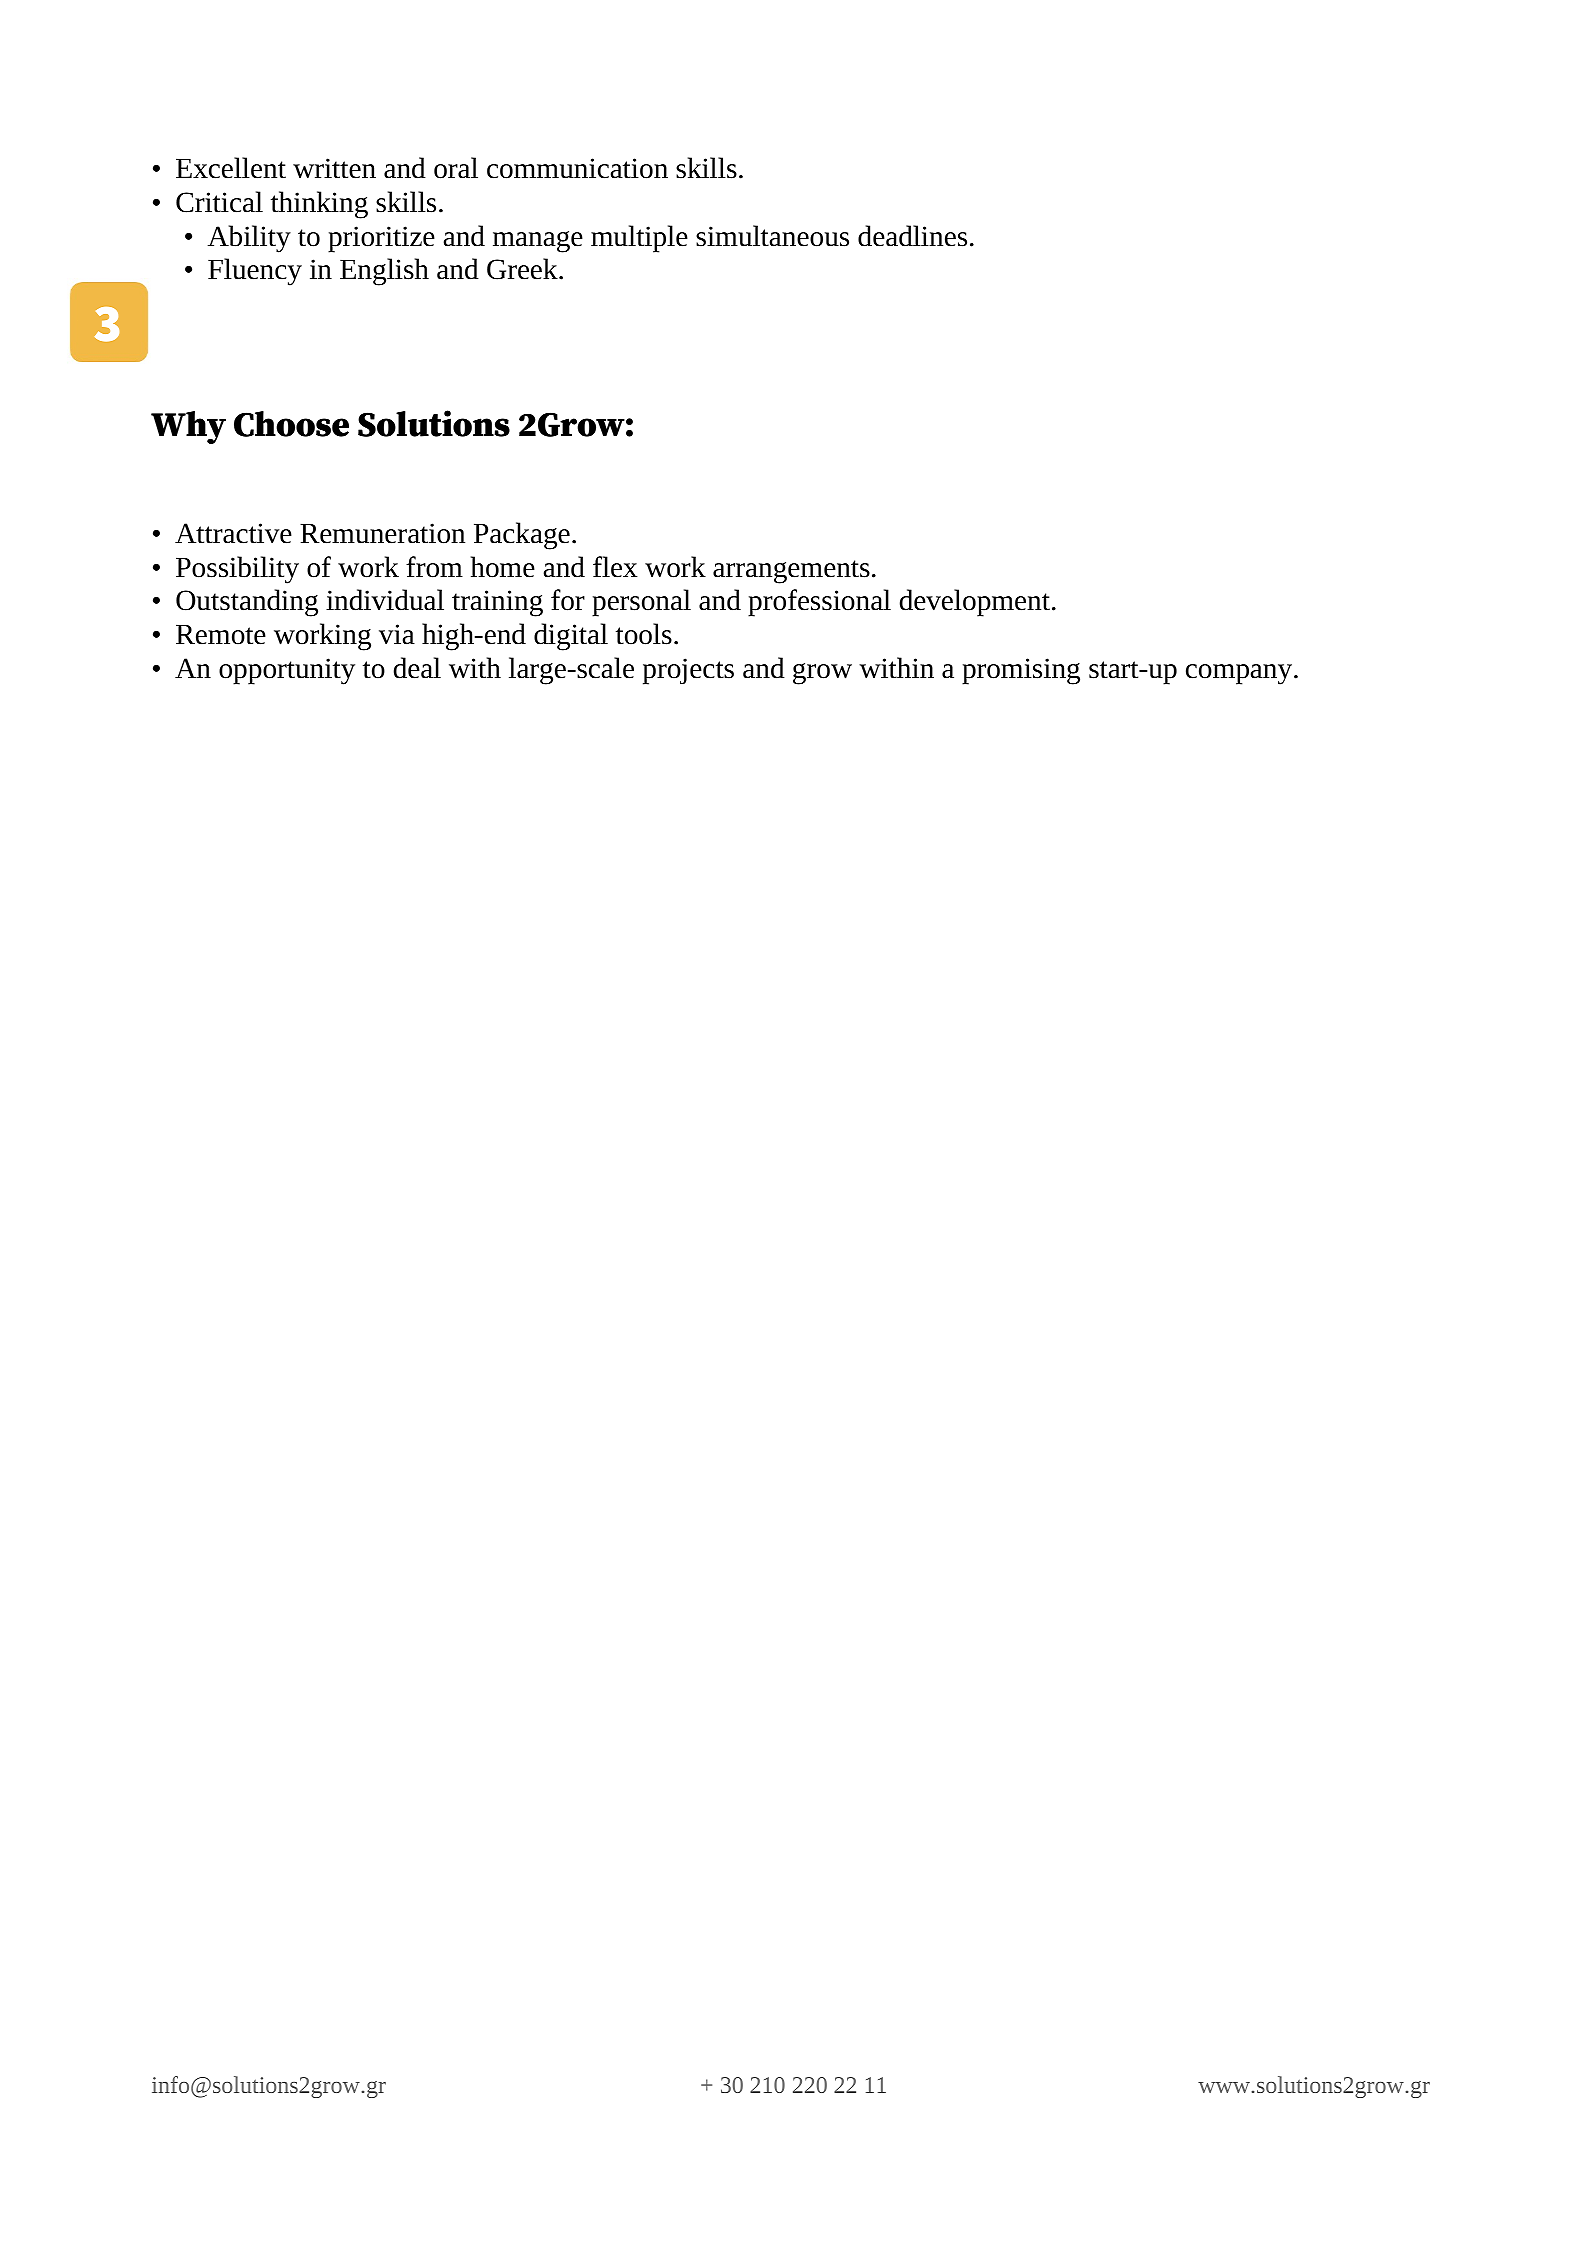 The height and width of the screenshot is (2244, 1587). Describe the element at coordinates (577, 168) in the screenshot. I see `communication` at that location.
